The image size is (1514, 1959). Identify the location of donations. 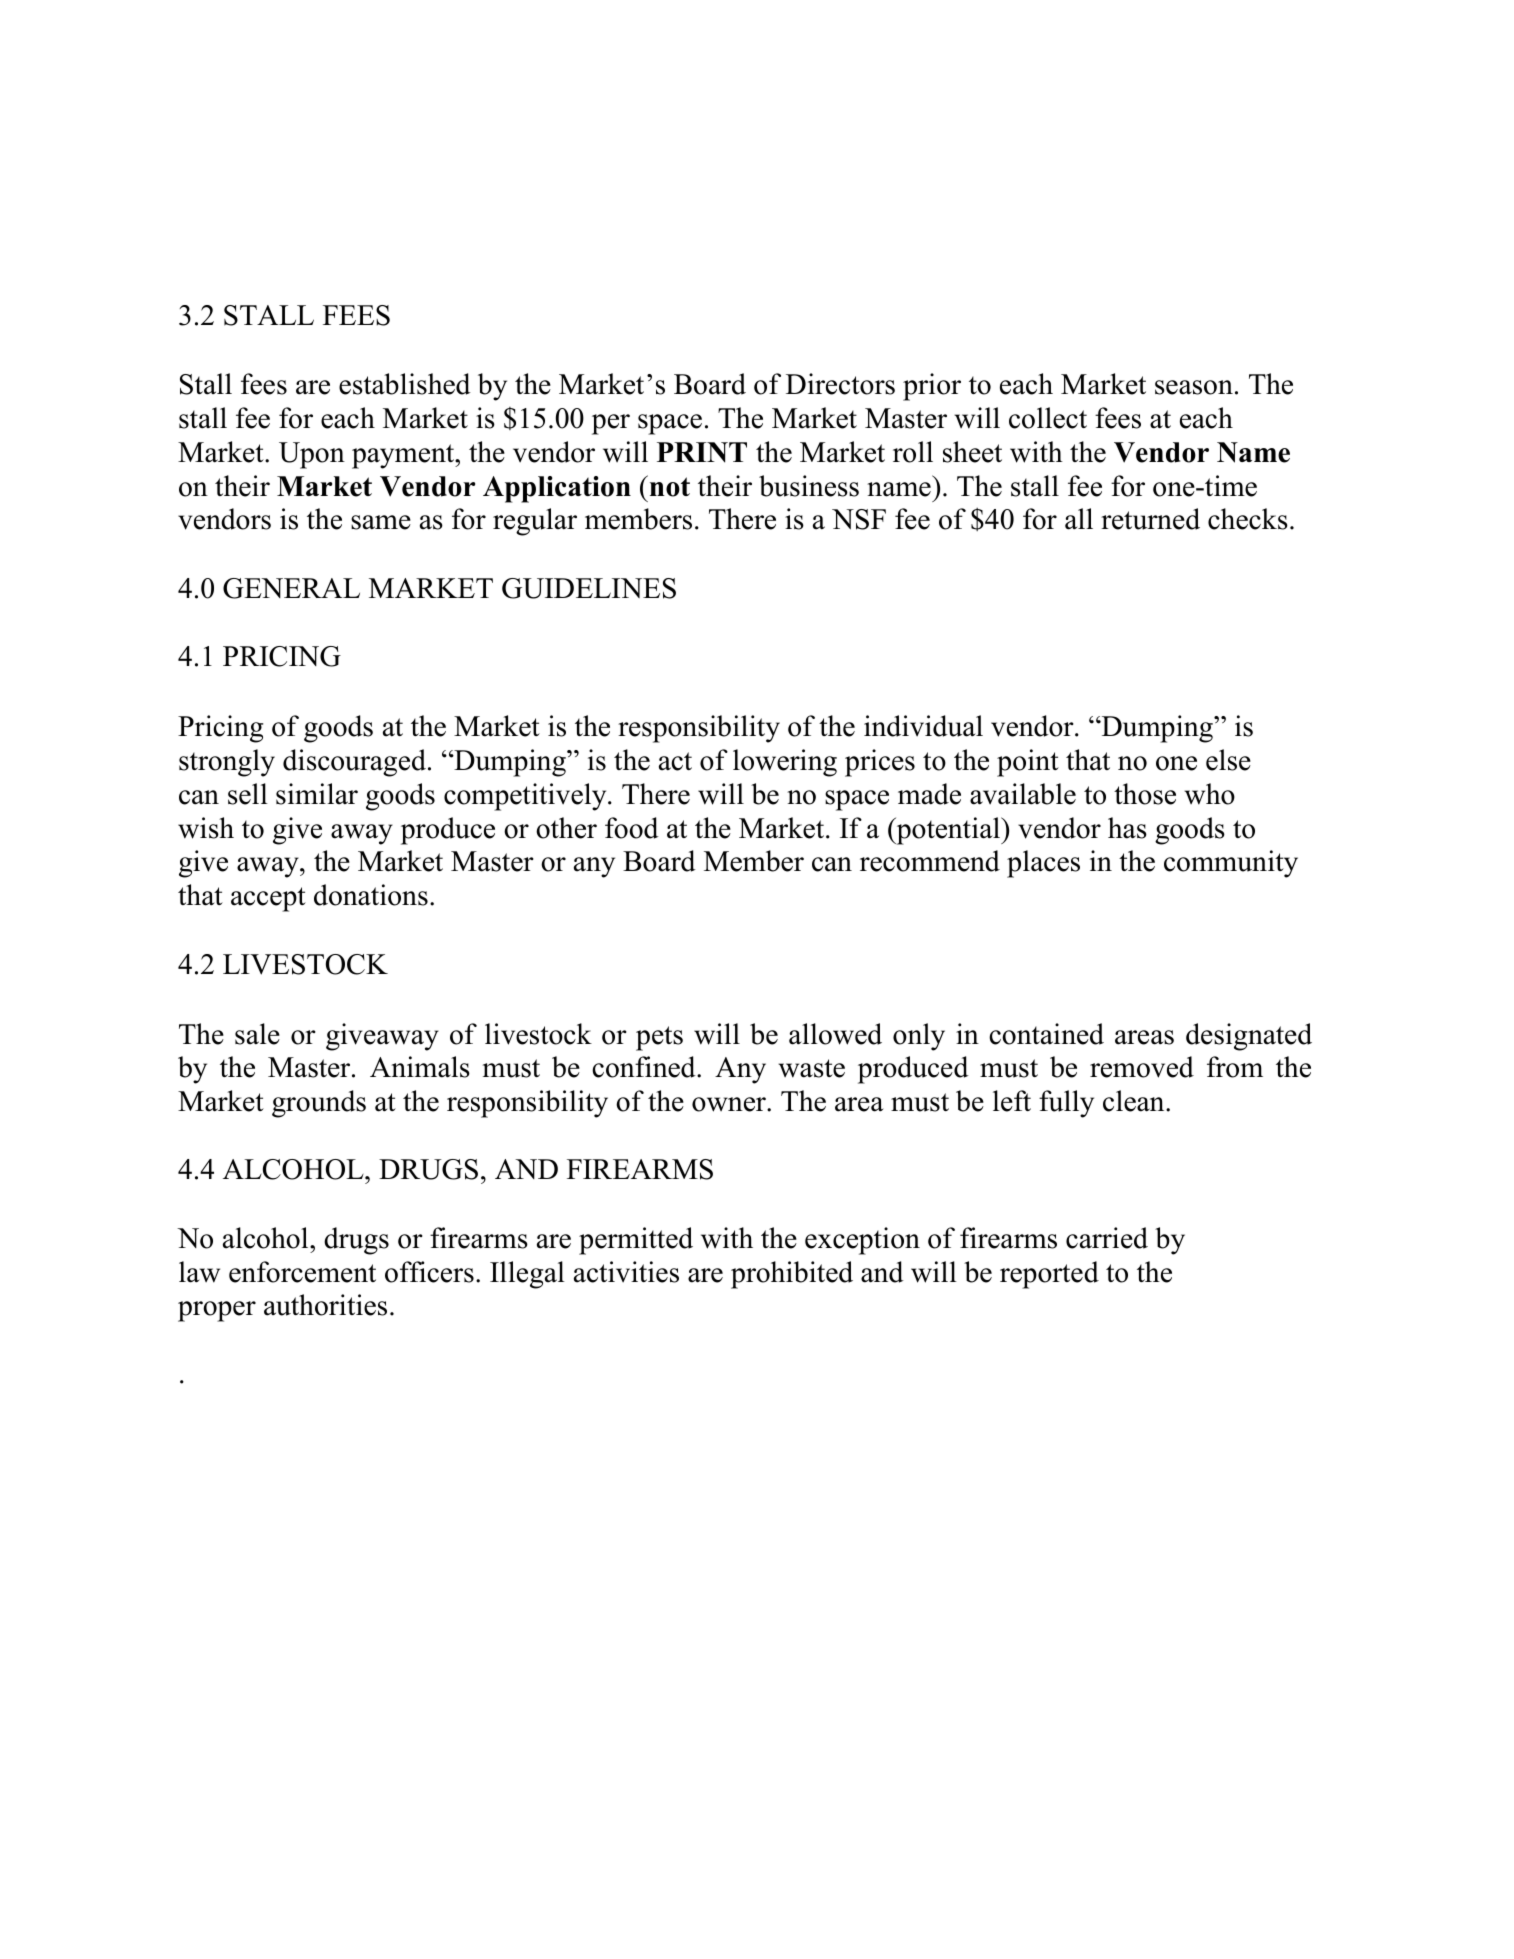
(371, 895).
